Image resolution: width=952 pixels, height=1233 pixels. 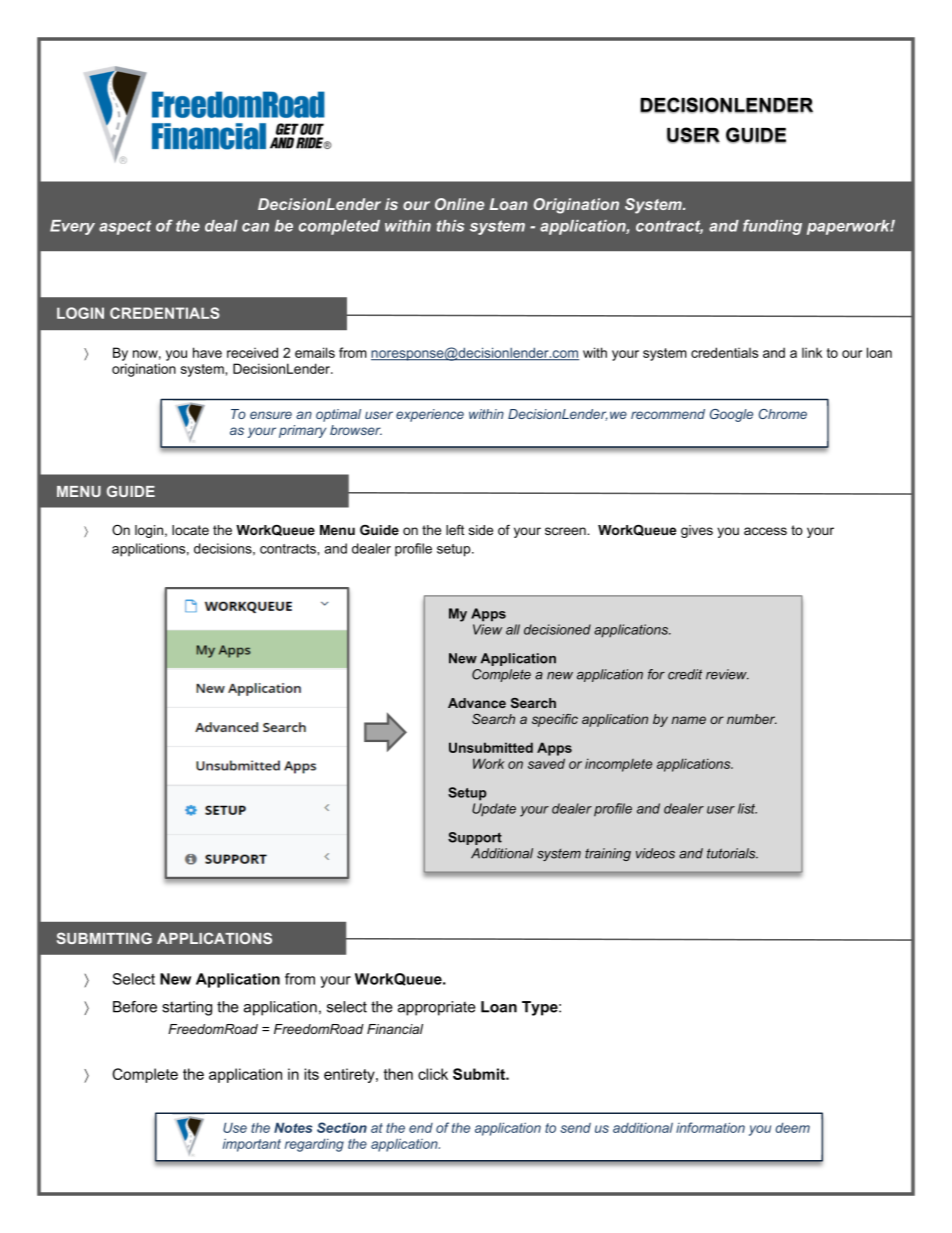 What do you see at coordinates (433, 1074) in the screenshot?
I see `click` at bounding box center [433, 1074].
